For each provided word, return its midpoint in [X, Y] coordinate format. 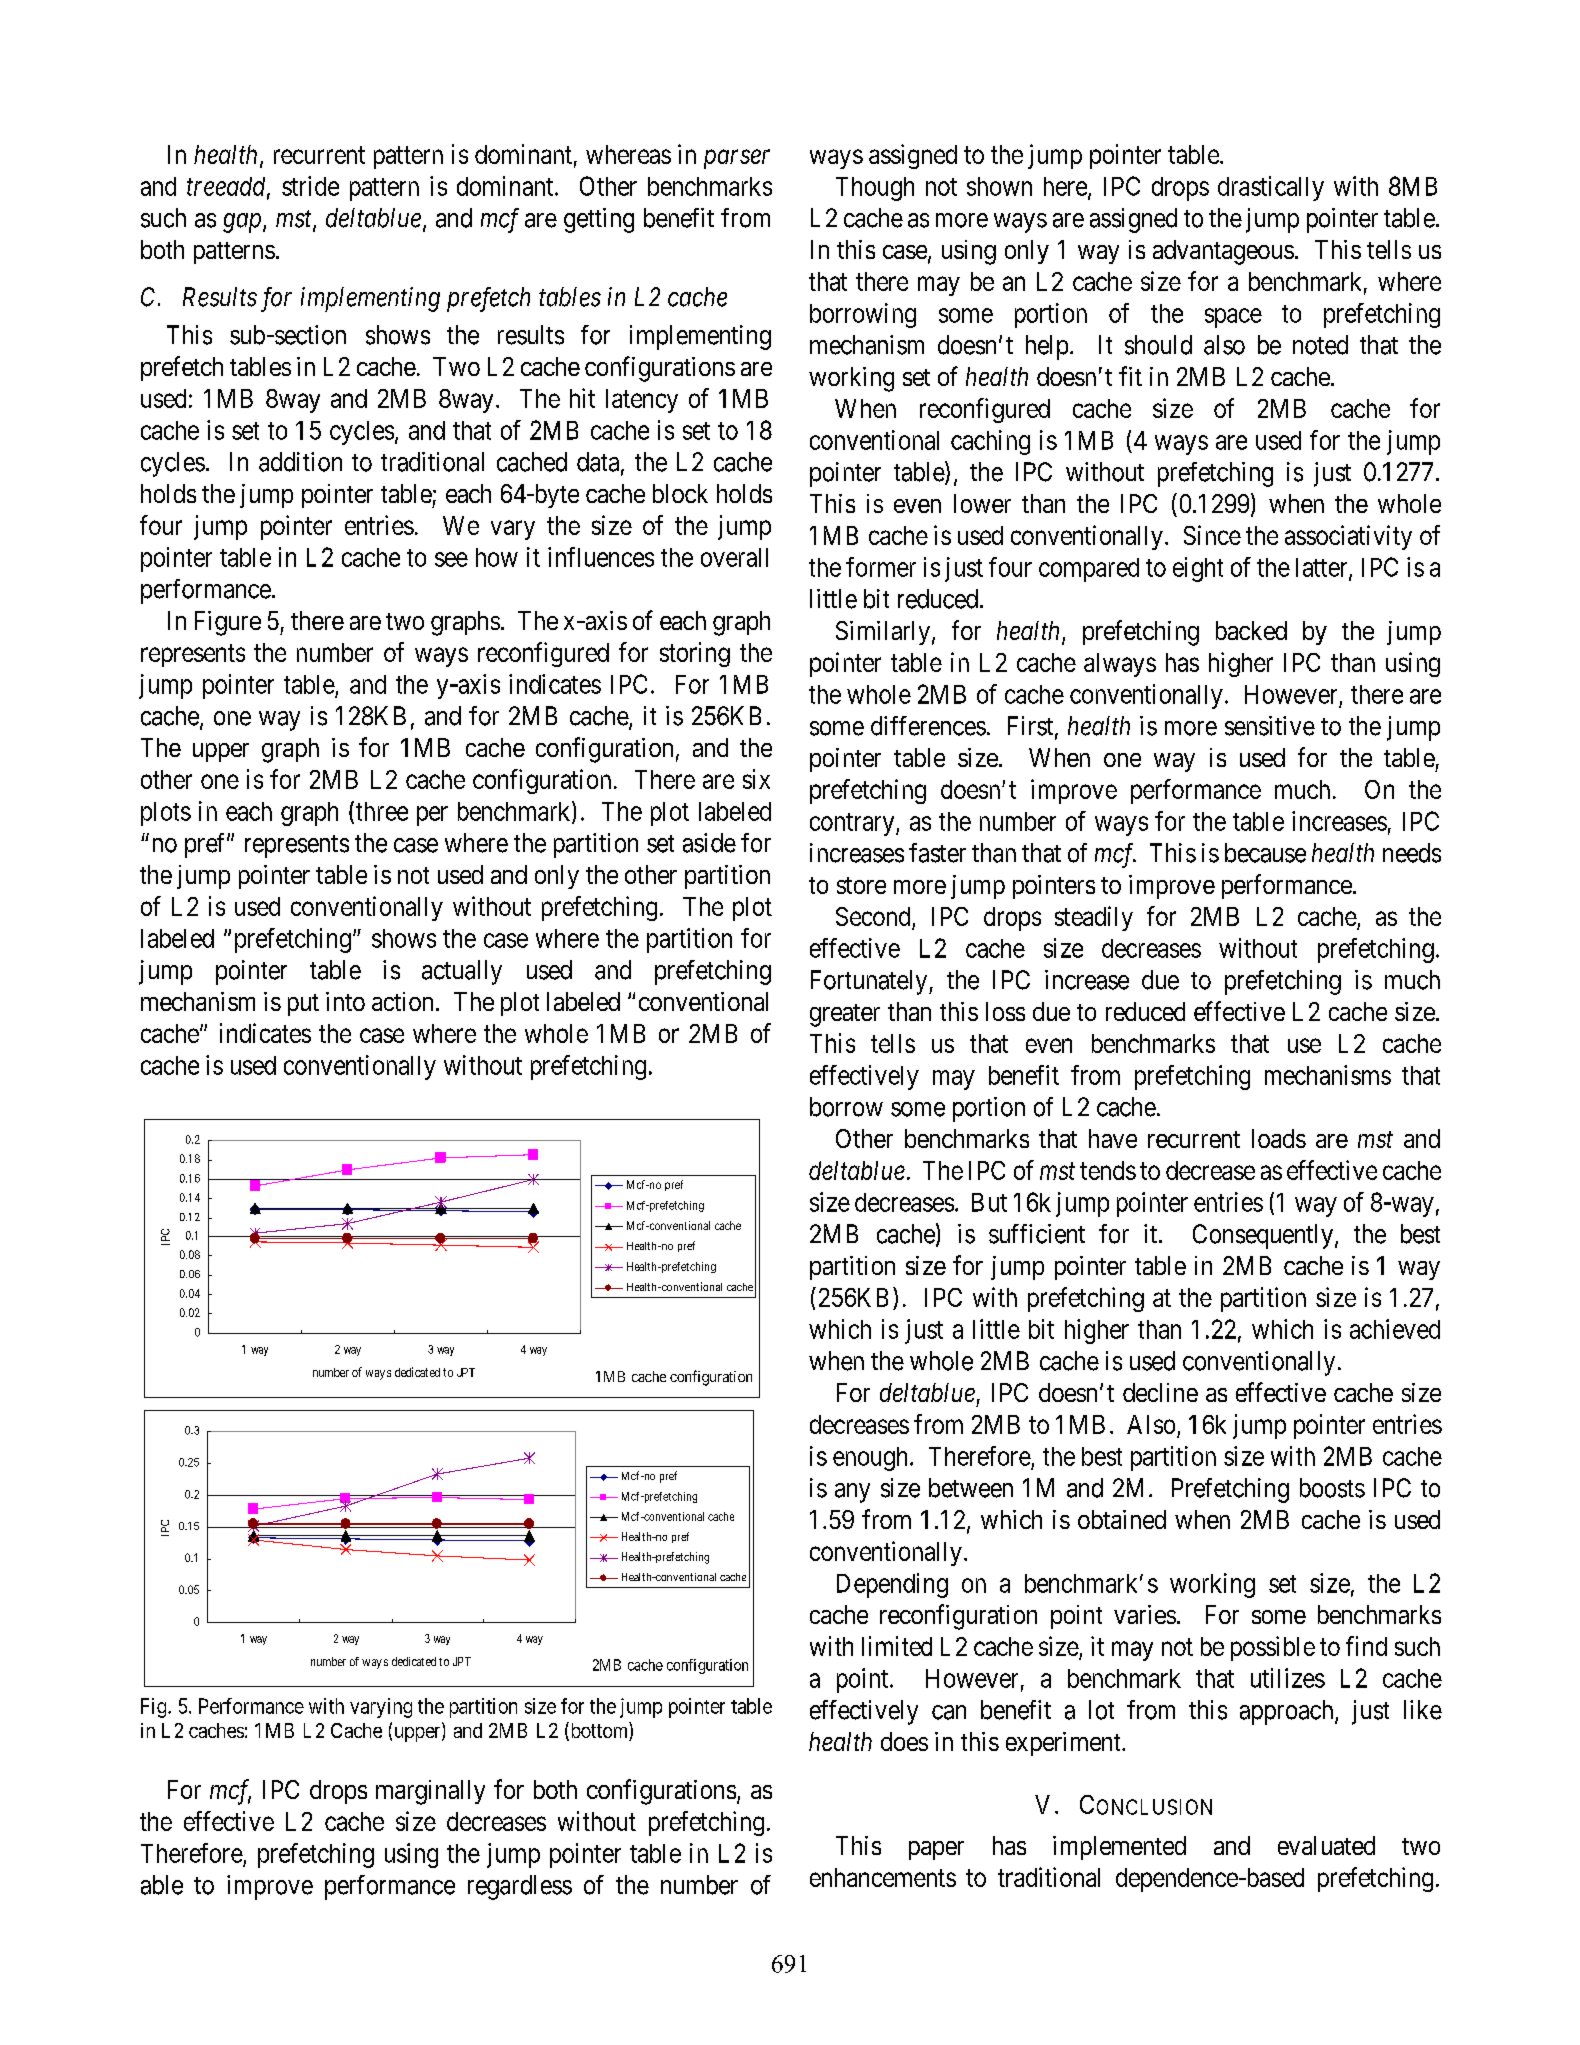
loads [1279, 1138]
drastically [1271, 188]
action [402, 1001]
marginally [430, 1792]
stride [310, 186]
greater [845, 1015]
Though [875, 189]
